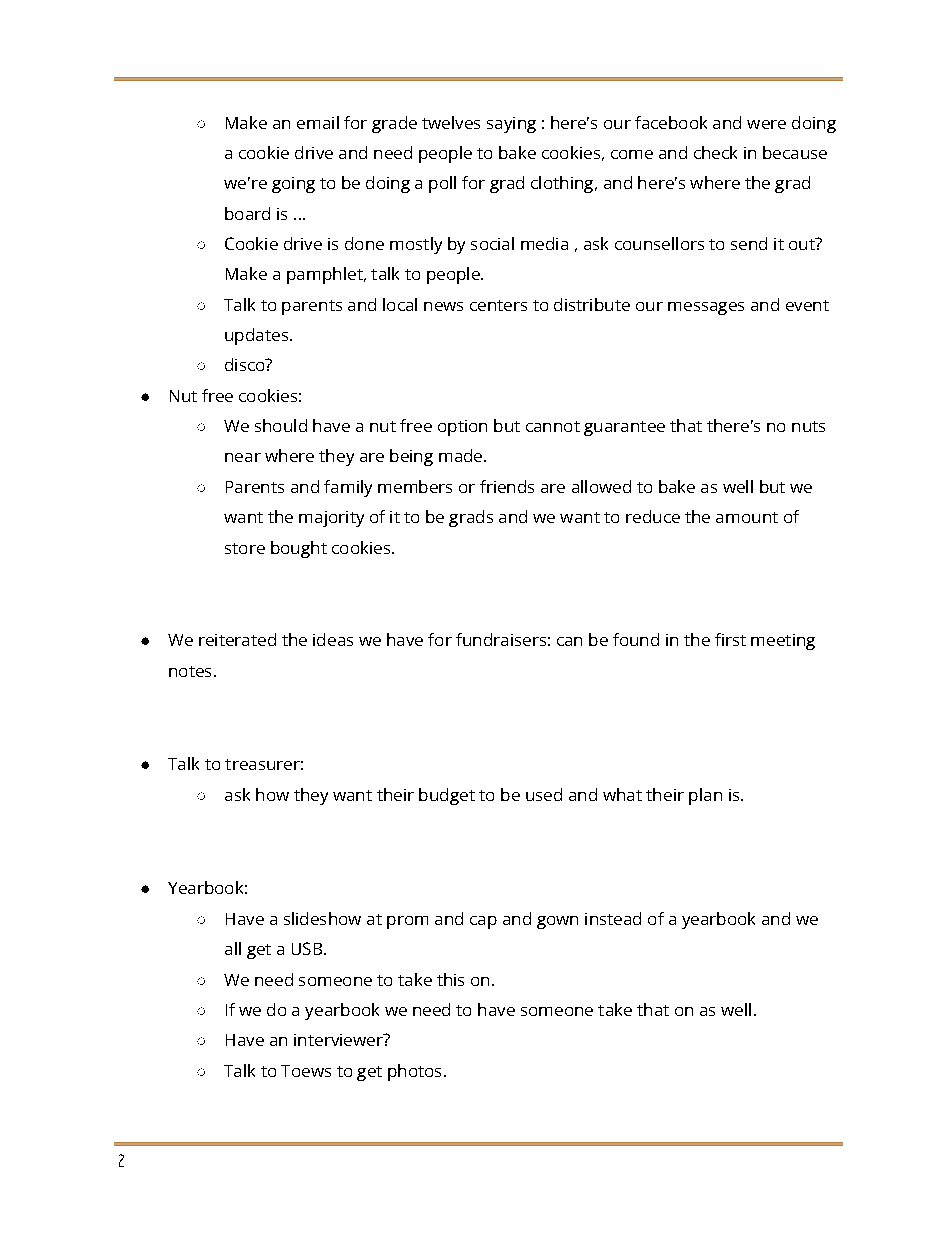  What do you see at coordinates (544, 794) in the screenshot?
I see `used` at bounding box center [544, 794].
